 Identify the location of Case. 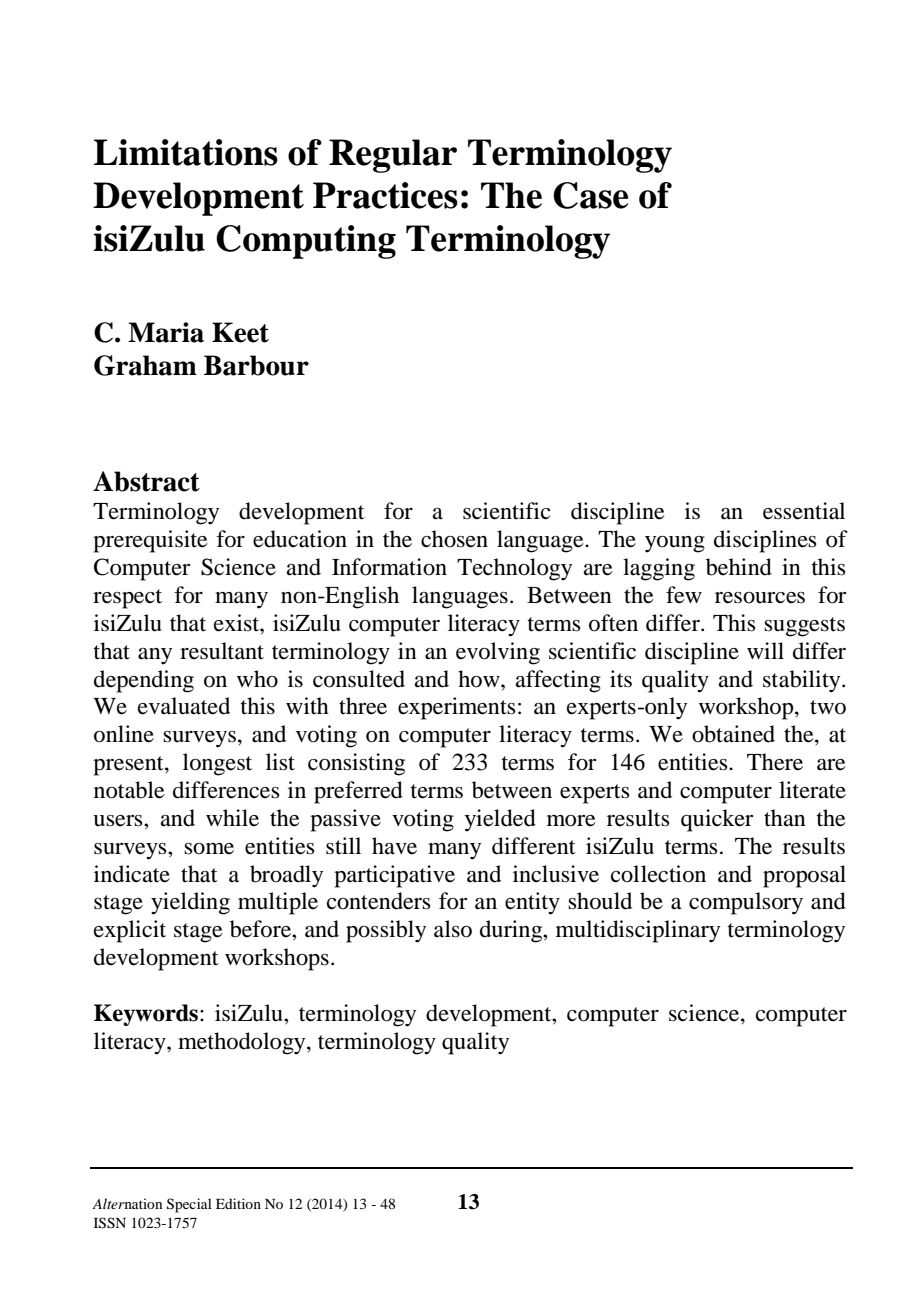
(590, 195).
